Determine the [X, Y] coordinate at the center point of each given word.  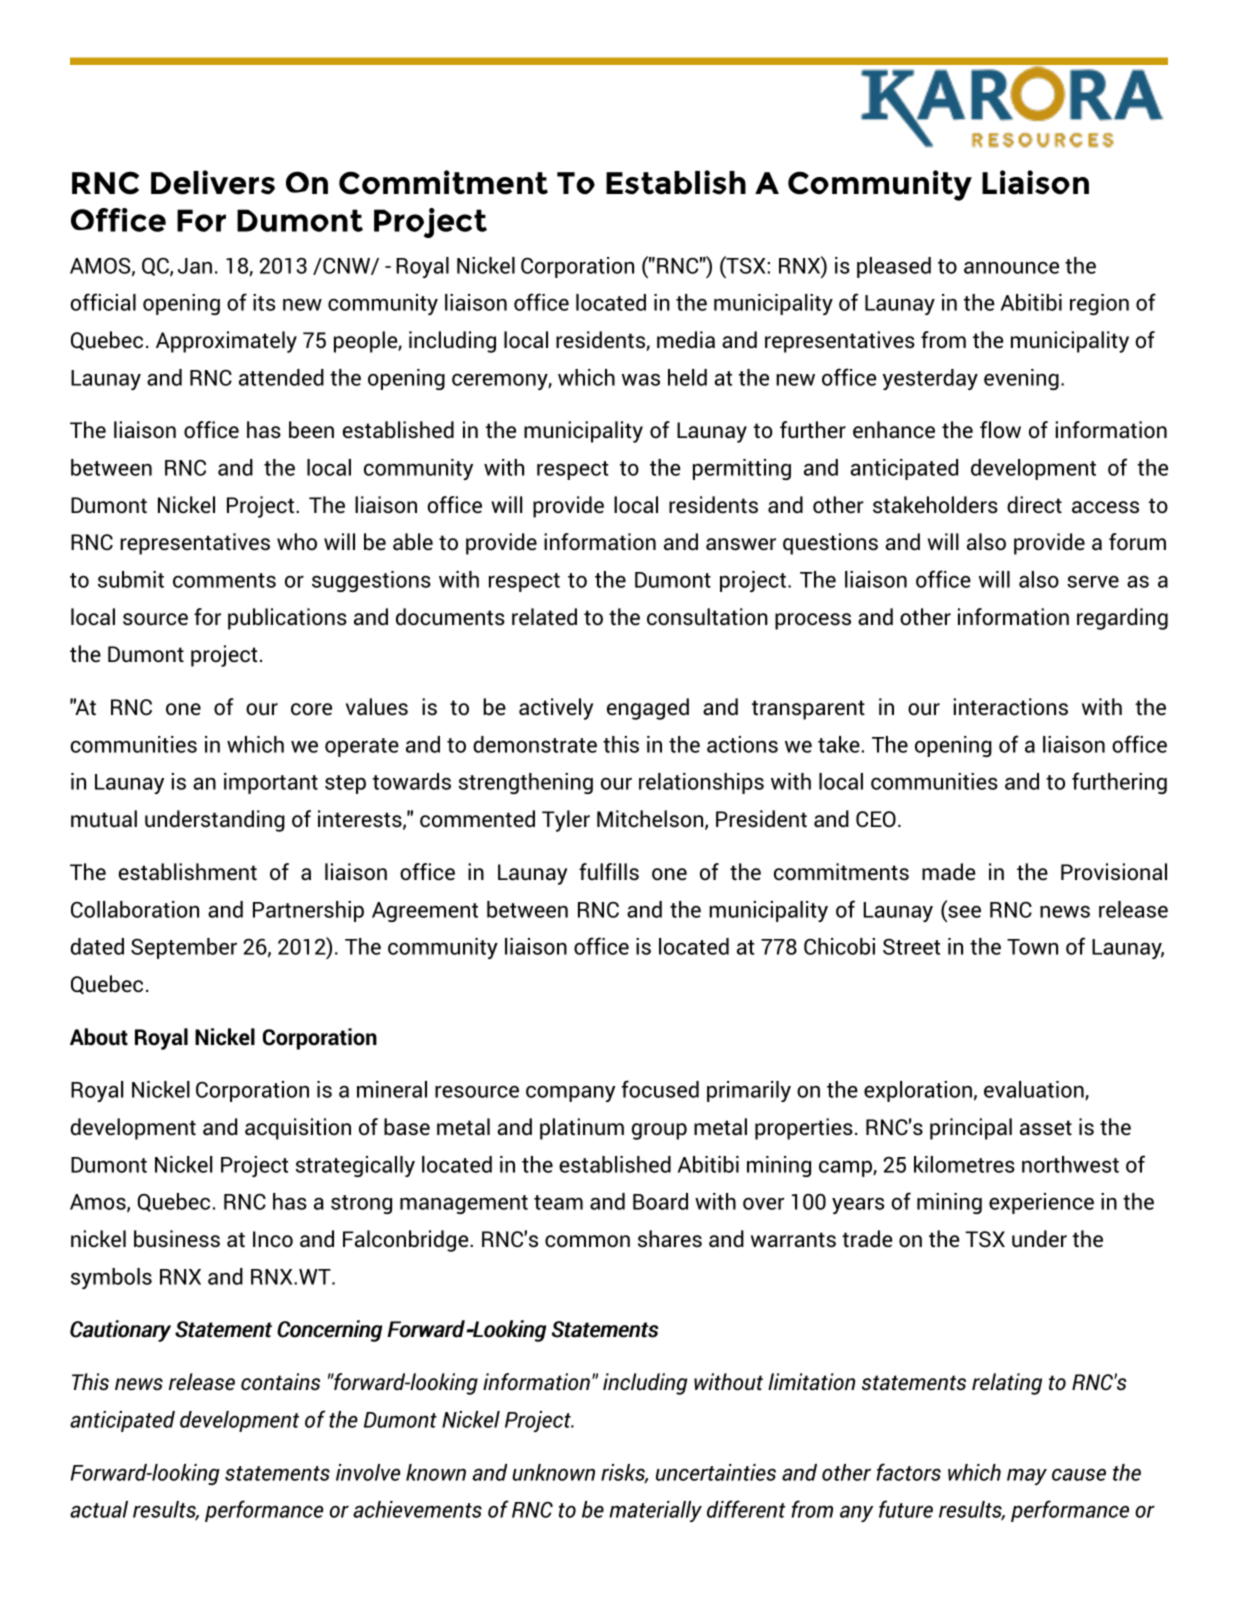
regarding [1122, 619]
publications [287, 619]
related [544, 617]
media [686, 340]
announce [1011, 267]
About [99, 1037]
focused [660, 1089]
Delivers [213, 182]
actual [99, 1509]
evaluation [1035, 1090]
